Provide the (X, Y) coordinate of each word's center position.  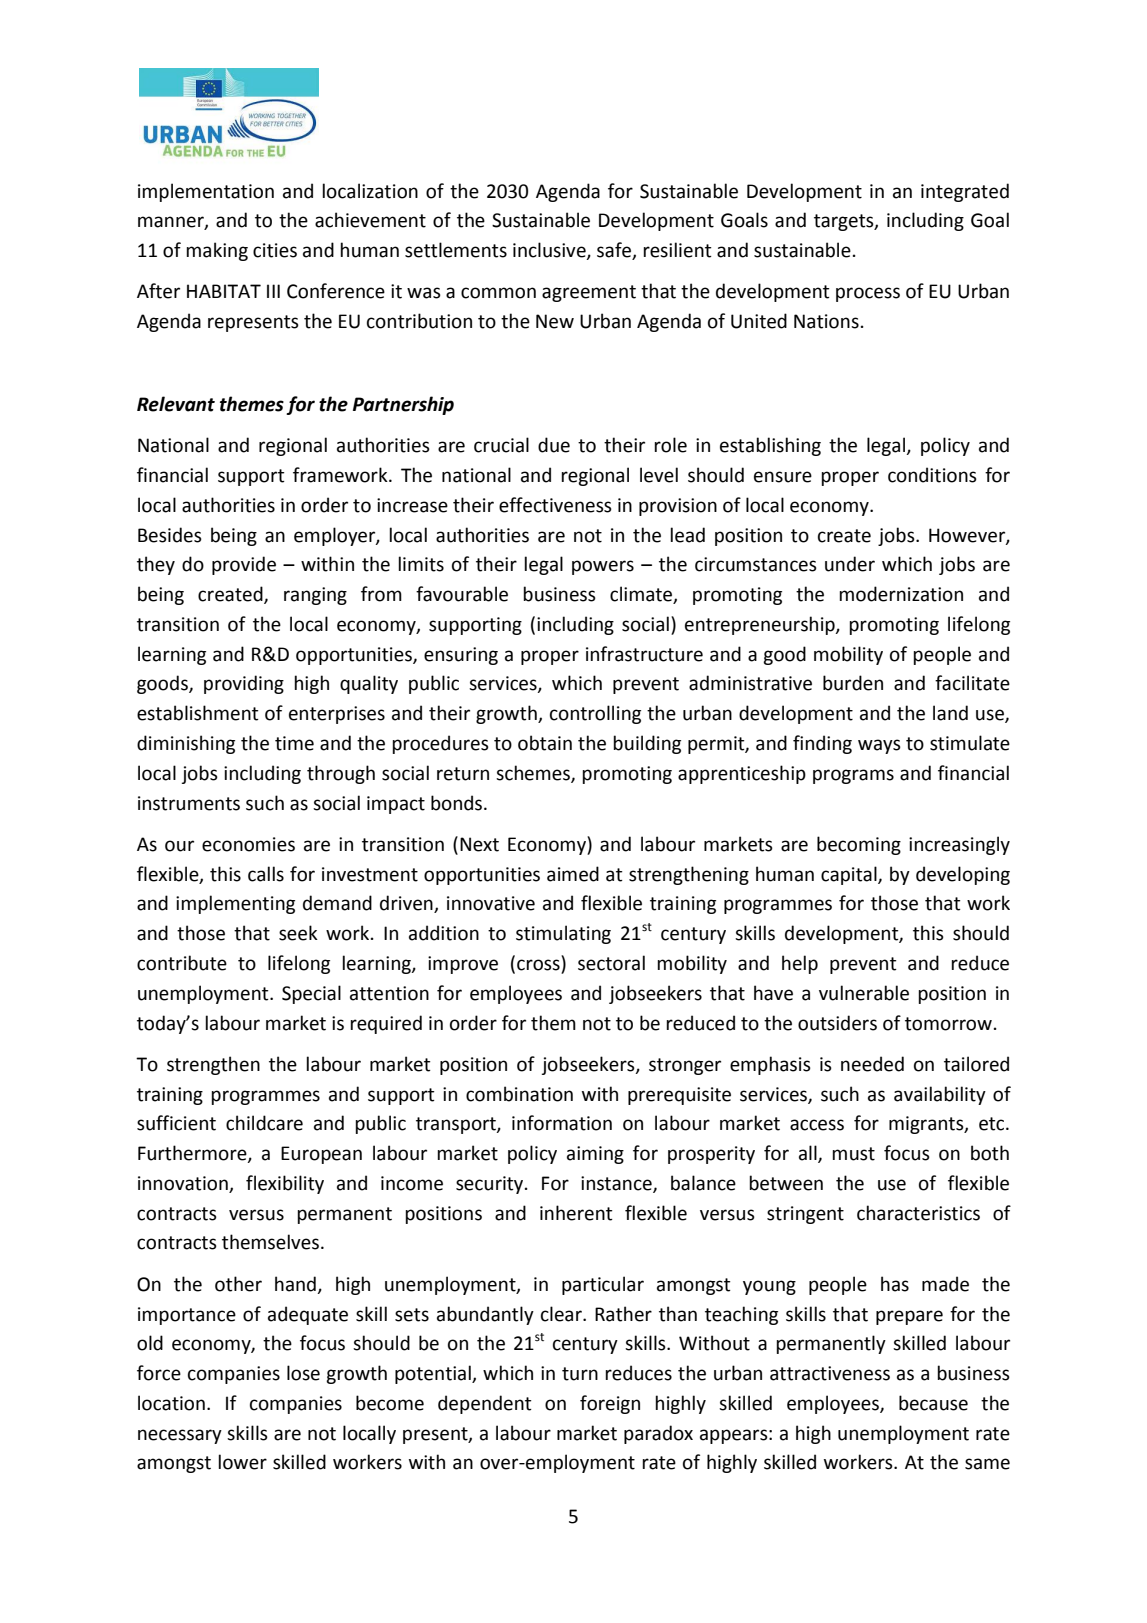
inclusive (550, 251)
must (853, 1154)
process (868, 294)
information (562, 1123)
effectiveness (555, 505)
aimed (573, 874)
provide (244, 565)
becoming (859, 845)
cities (275, 250)
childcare (264, 1123)
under (850, 564)
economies (248, 844)
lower (242, 1462)
